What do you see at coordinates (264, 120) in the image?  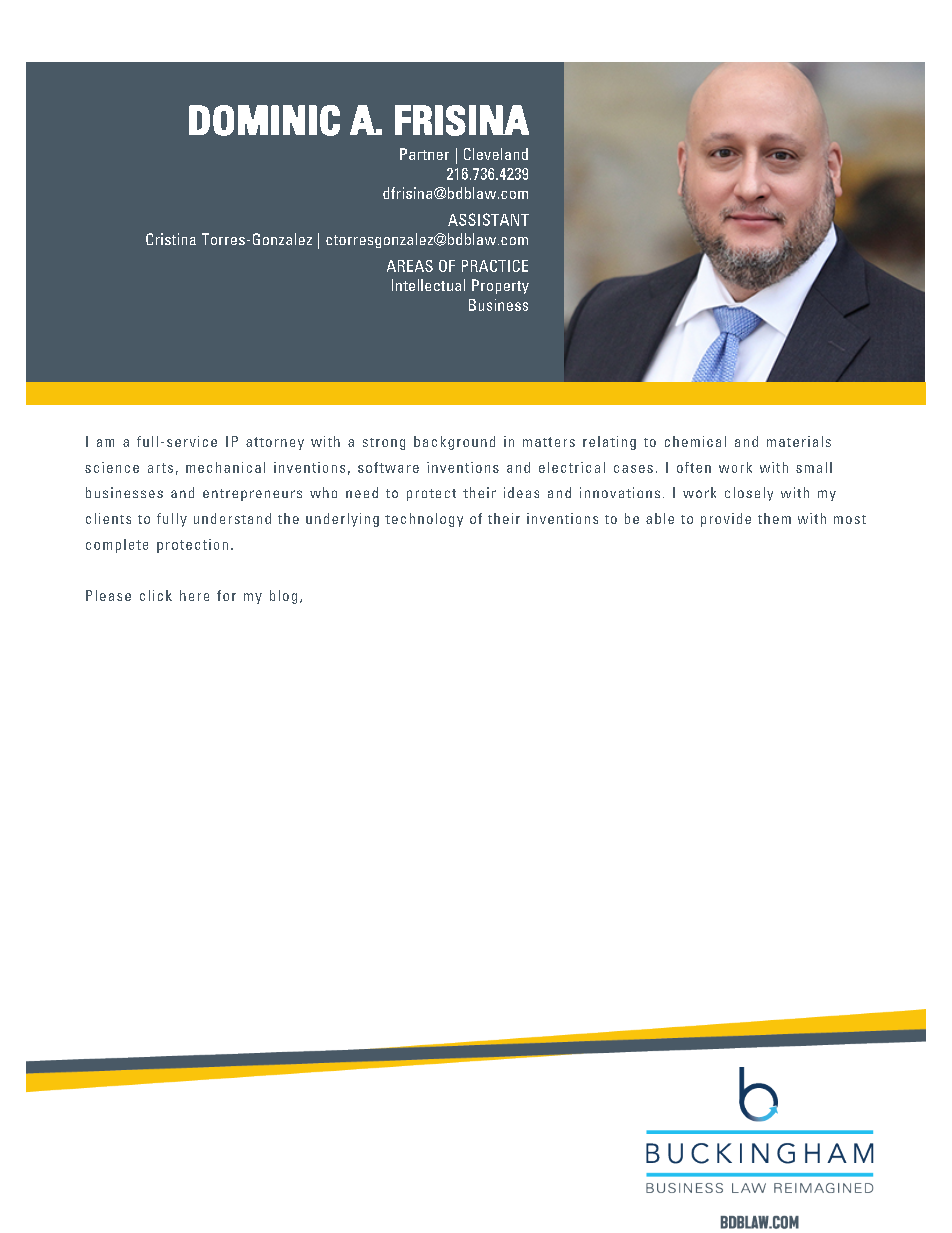 I see `DOMINIC` at bounding box center [264, 120].
